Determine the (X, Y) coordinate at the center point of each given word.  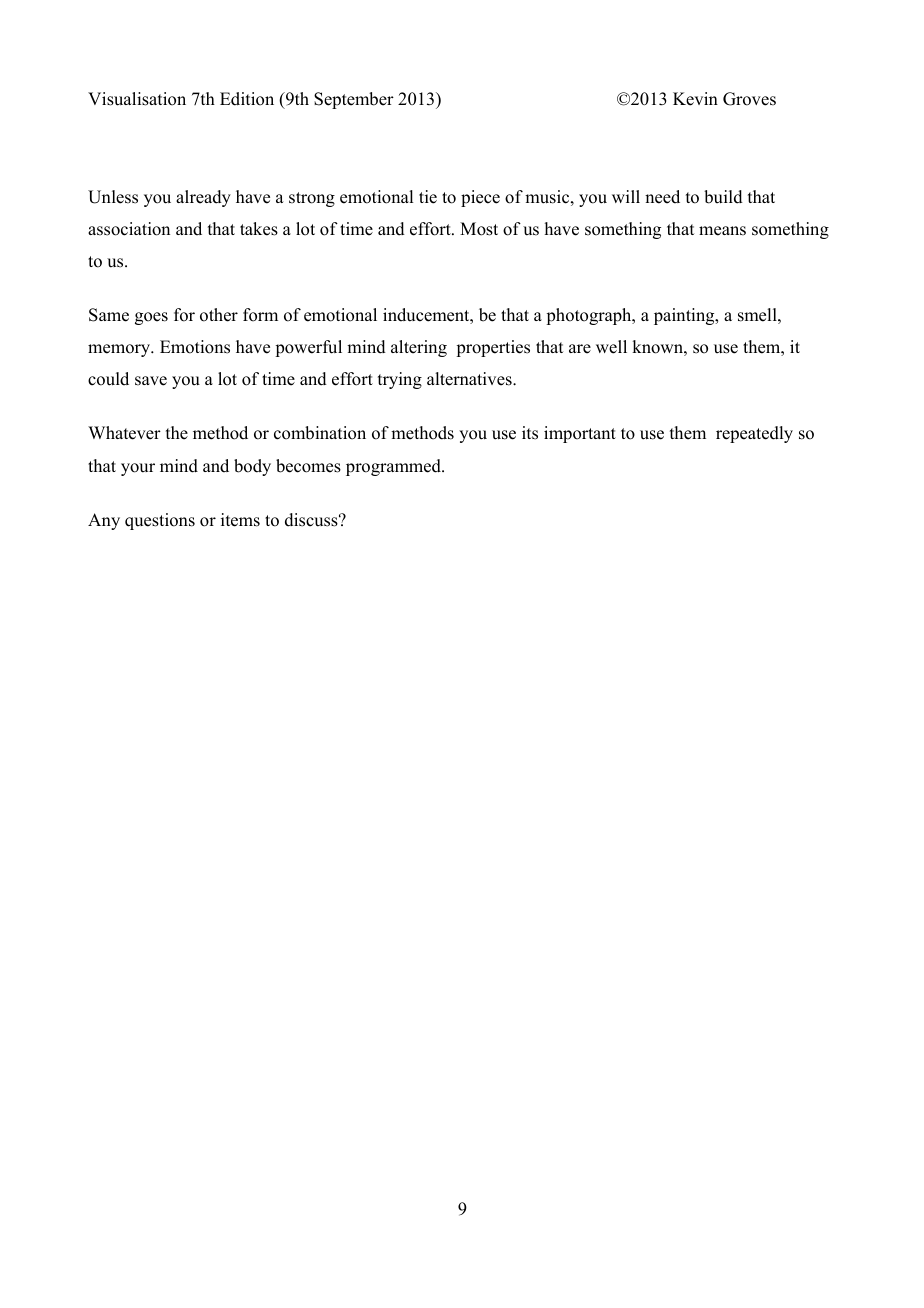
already (203, 198)
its (530, 433)
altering (419, 348)
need (662, 197)
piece (480, 198)
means (722, 231)
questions (160, 521)
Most (479, 229)
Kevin (695, 99)
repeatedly (754, 434)
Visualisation (137, 99)
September (354, 100)
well (611, 347)
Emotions (195, 347)
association (129, 229)
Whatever (124, 433)
